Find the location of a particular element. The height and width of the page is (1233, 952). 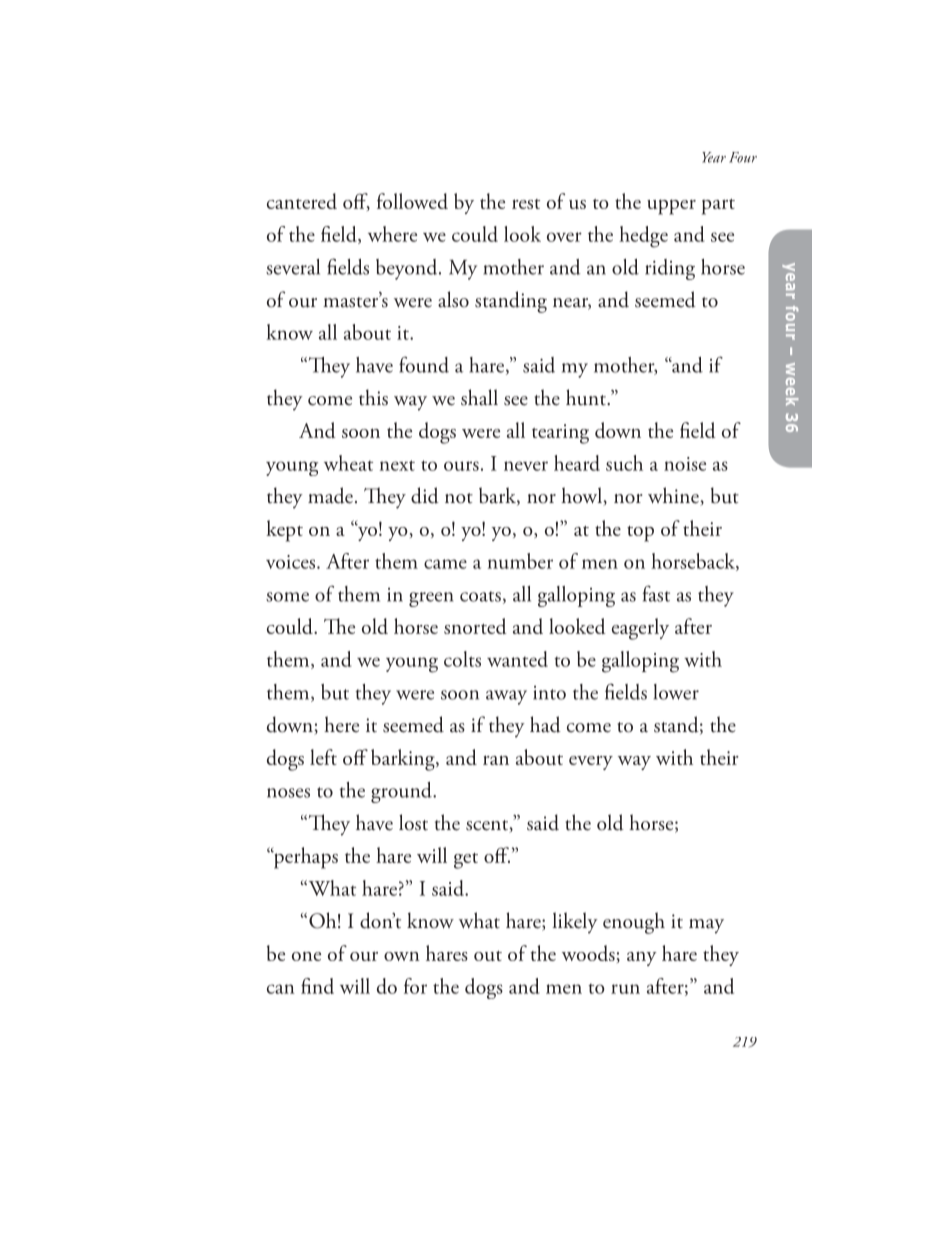

rest is located at coordinates (526, 204).
